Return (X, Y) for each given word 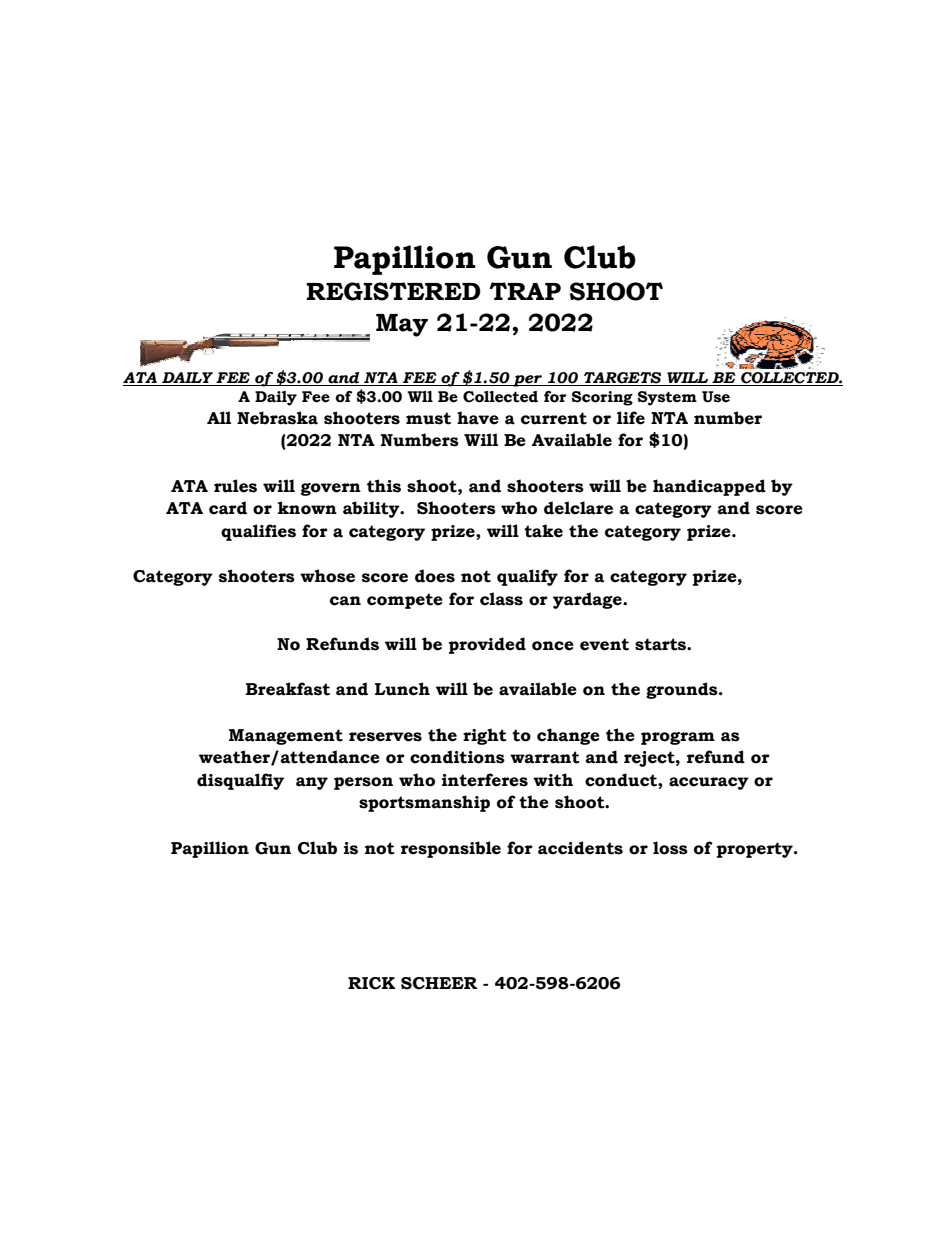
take (543, 531)
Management (286, 737)
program (678, 738)
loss (670, 848)
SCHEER (439, 983)
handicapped (709, 487)
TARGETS (623, 379)
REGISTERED (393, 291)
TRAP (525, 291)
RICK (371, 983)
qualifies (258, 532)
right (485, 736)
